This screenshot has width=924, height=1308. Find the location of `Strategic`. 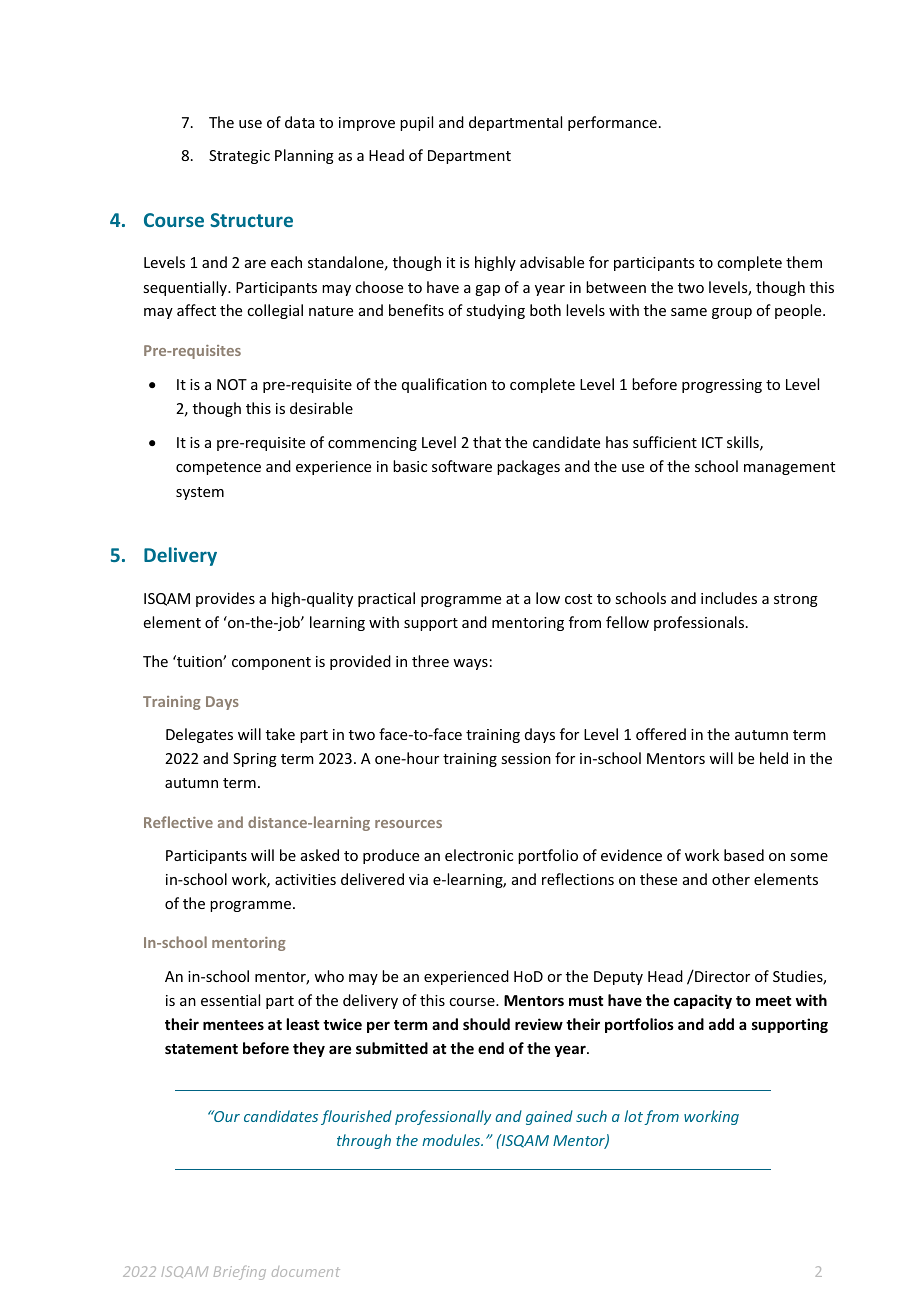

Strategic is located at coordinates (239, 157).
